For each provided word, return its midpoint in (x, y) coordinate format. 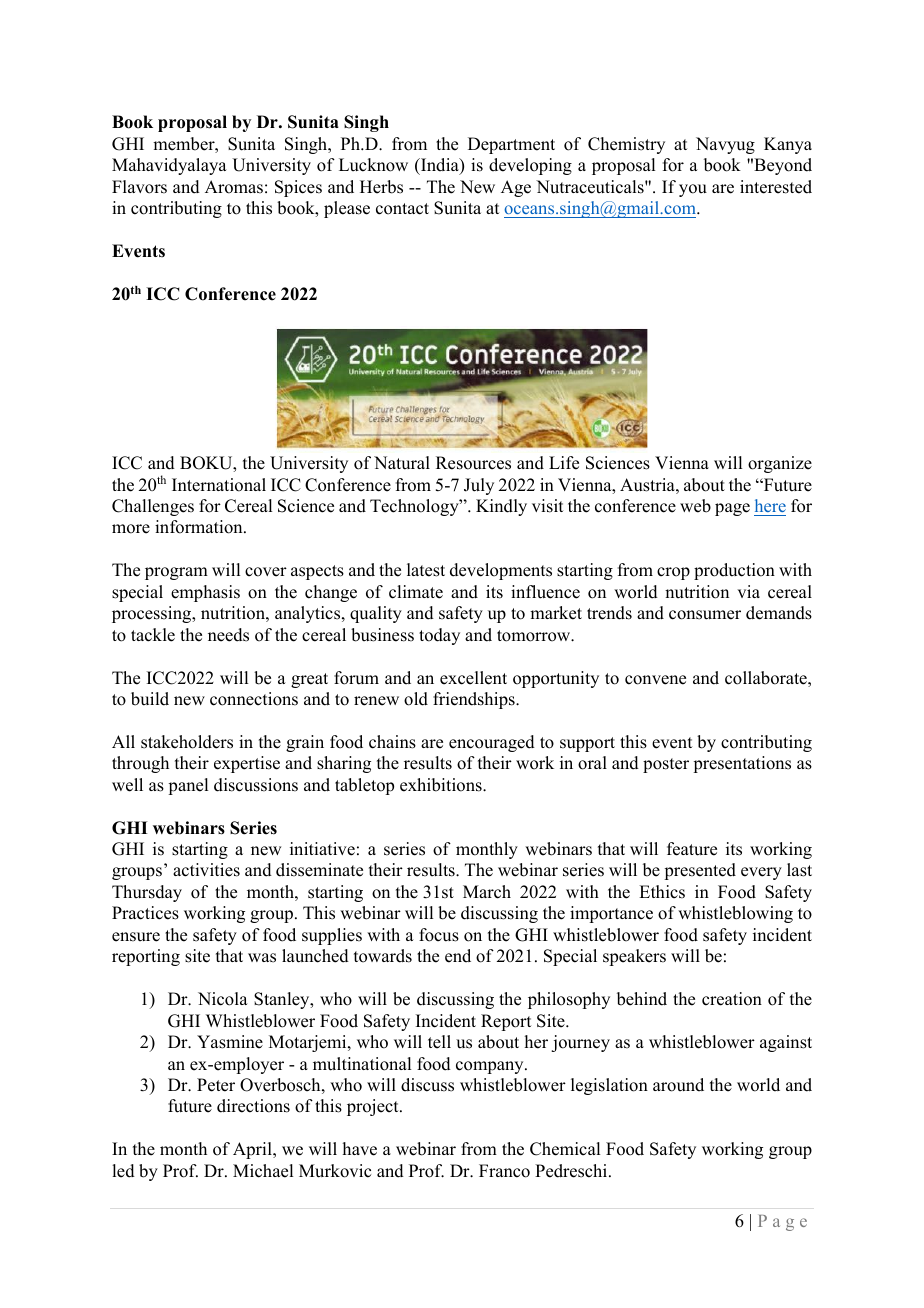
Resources (473, 463)
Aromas (234, 187)
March (487, 892)
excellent (473, 678)
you (693, 190)
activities (206, 870)
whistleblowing (735, 914)
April (253, 1150)
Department (511, 145)
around (678, 1085)
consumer (705, 615)
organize (780, 464)
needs (228, 635)
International (219, 485)
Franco (504, 1171)
